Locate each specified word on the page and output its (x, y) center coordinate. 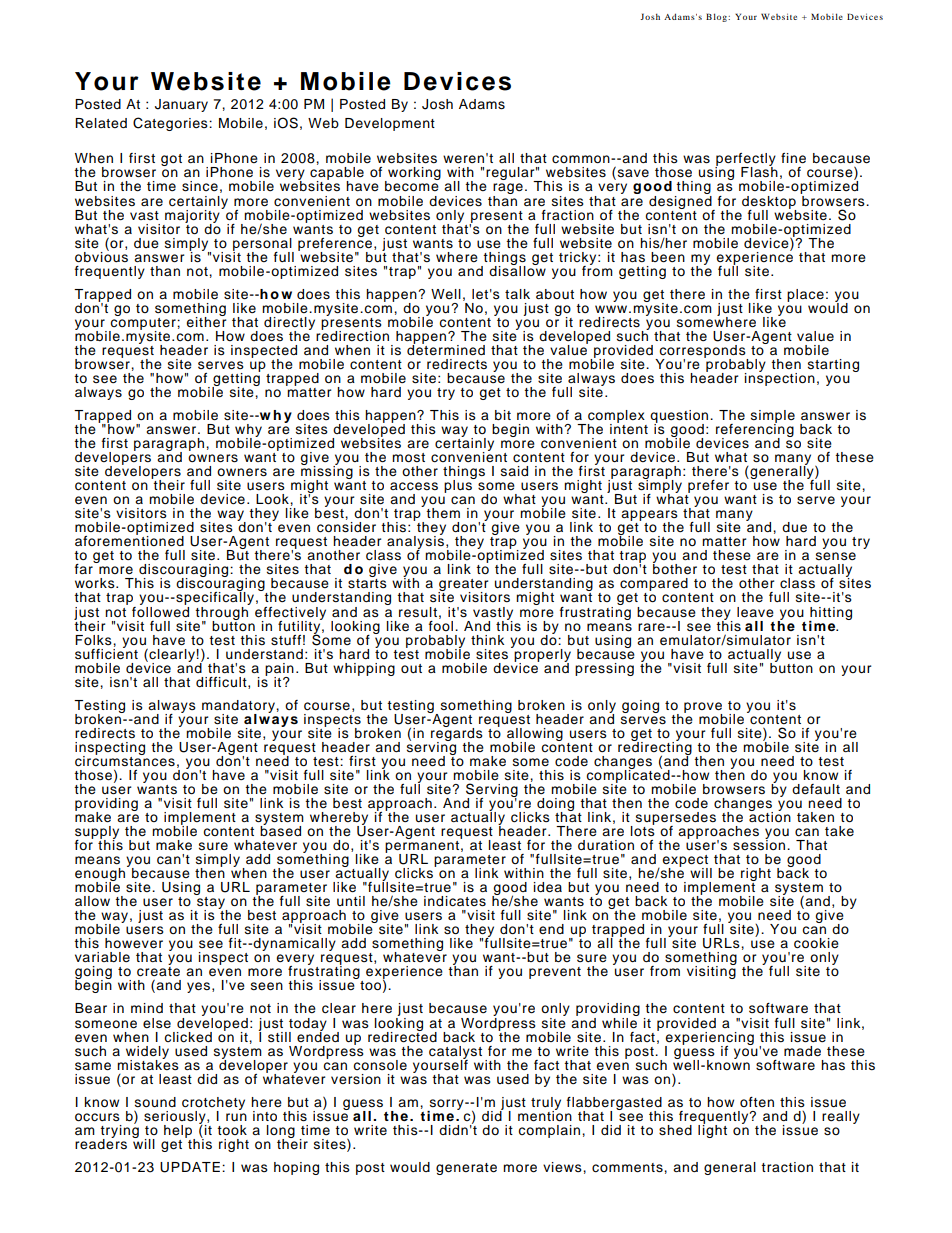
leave (755, 612)
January (181, 105)
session (760, 844)
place (805, 295)
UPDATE (190, 1167)
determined (446, 349)
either (206, 321)
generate (466, 1169)
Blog (717, 17)
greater (463, 586)
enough (100, 876)
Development (390, 124)
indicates (455, 901)
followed (160, 610)
